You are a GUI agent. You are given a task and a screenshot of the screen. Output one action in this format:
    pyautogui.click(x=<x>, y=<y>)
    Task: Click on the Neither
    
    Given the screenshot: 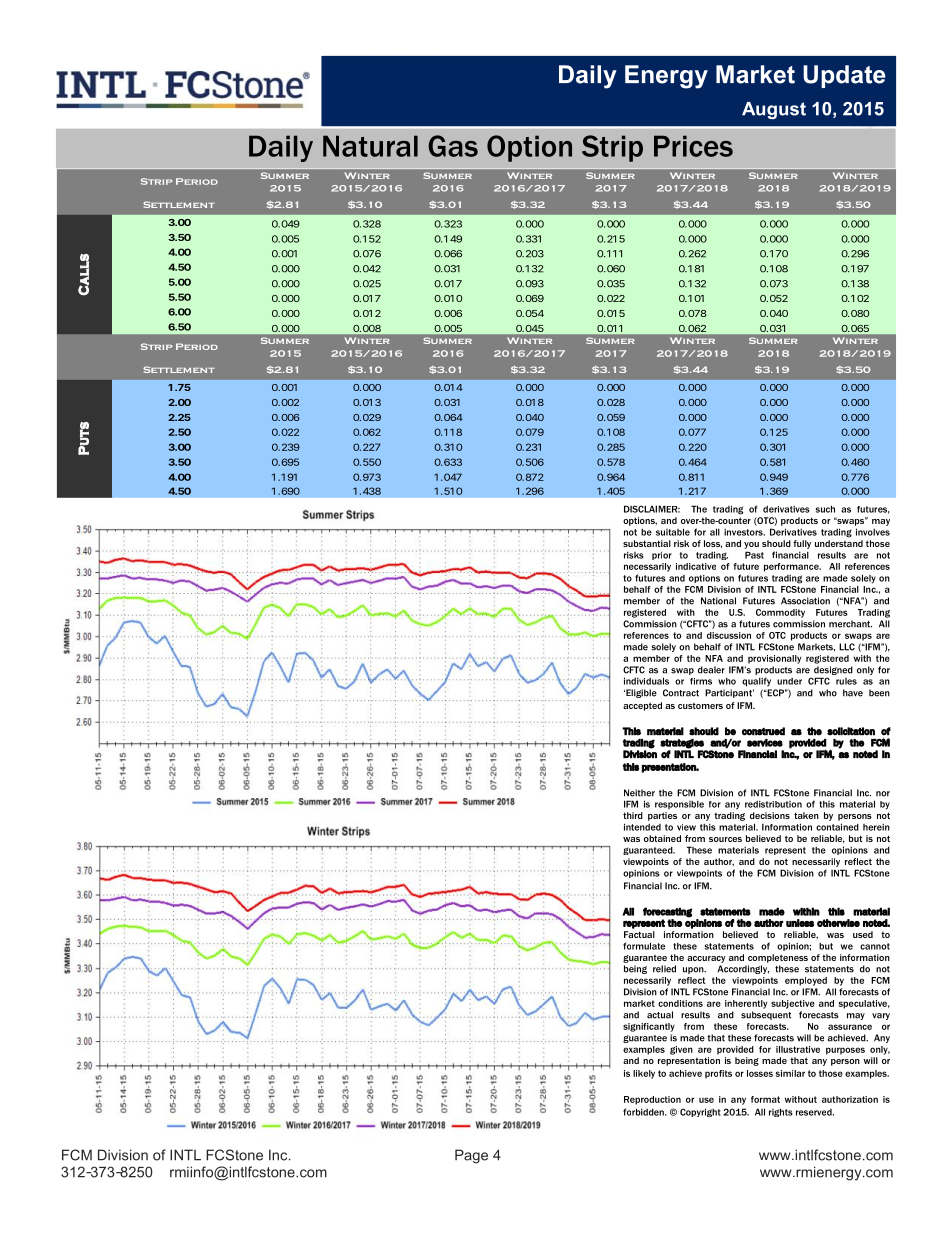 What is the action you would take?
    pyautogui.click(x=639, y=793)
